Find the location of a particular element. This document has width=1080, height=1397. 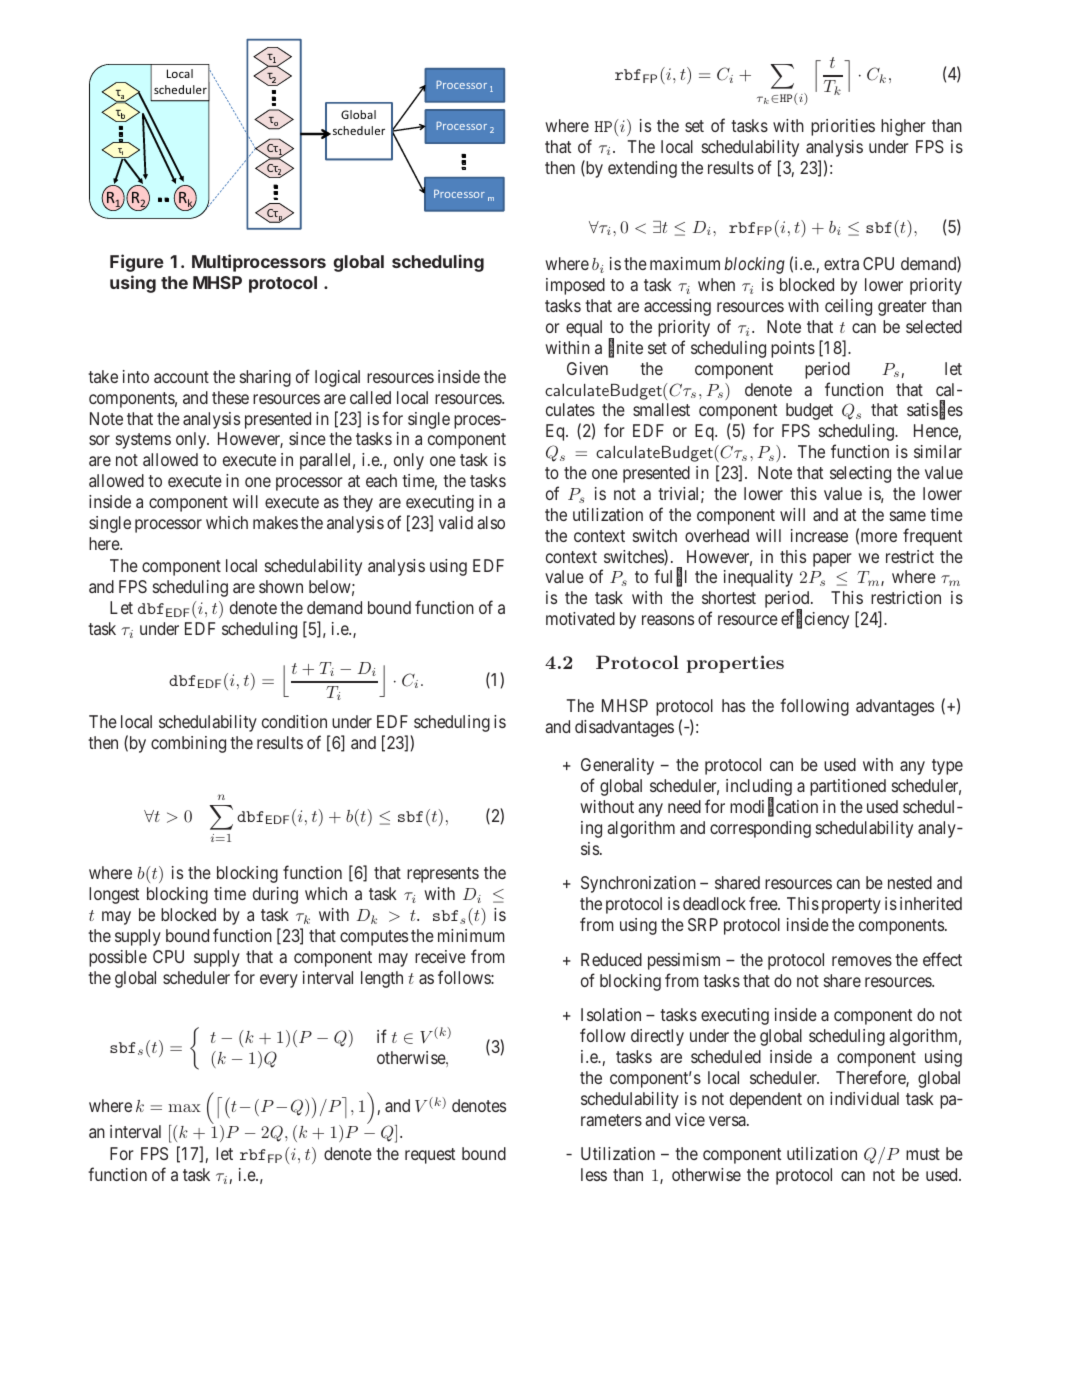

request is located at coordinates (430, 1156).
